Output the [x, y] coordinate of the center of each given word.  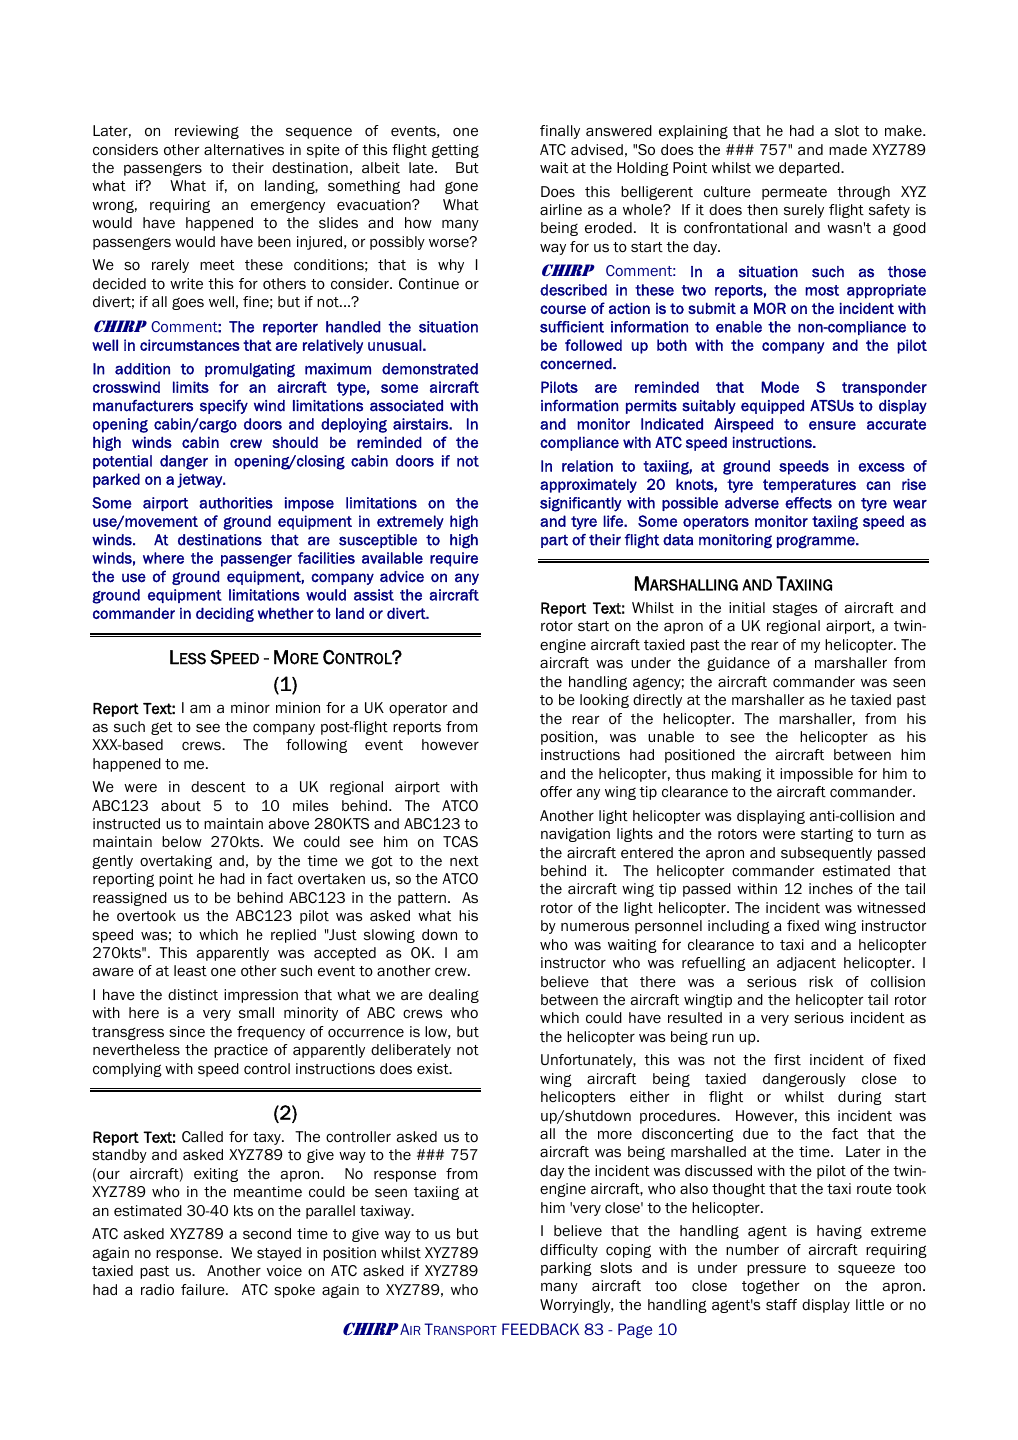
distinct [193, 994]
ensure [832, 425]
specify [224, 407]
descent [218, 787]
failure [204, 1289]
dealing [454, 996]
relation [587, 466]
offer [556, 792]
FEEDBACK [540, 1329]
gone [461, 188]
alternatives [244, 149]
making [736, 775]
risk [821, 981]
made [848, 149]
